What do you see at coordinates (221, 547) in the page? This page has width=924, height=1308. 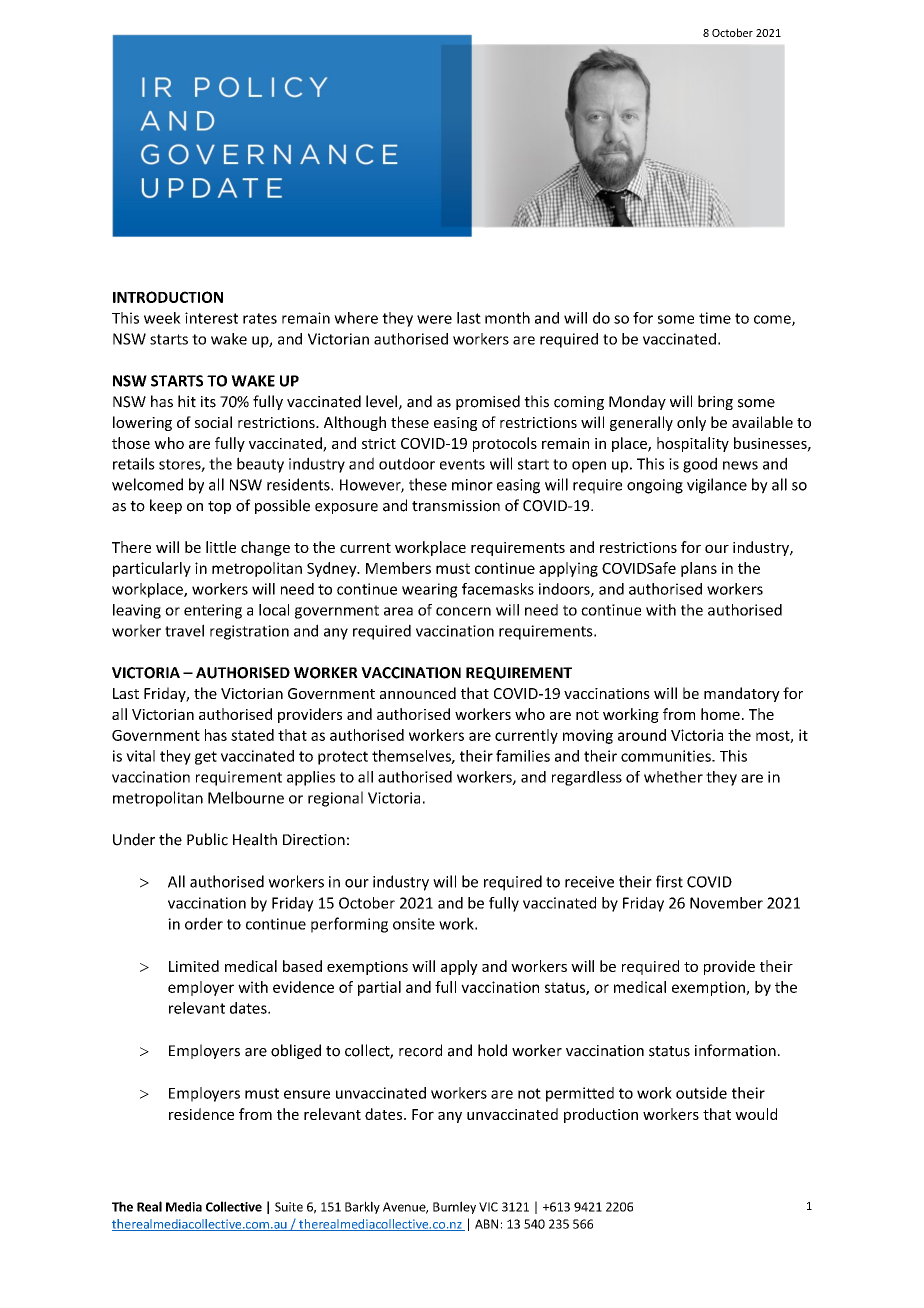 I see `little` at bounding box center [221, 547].
